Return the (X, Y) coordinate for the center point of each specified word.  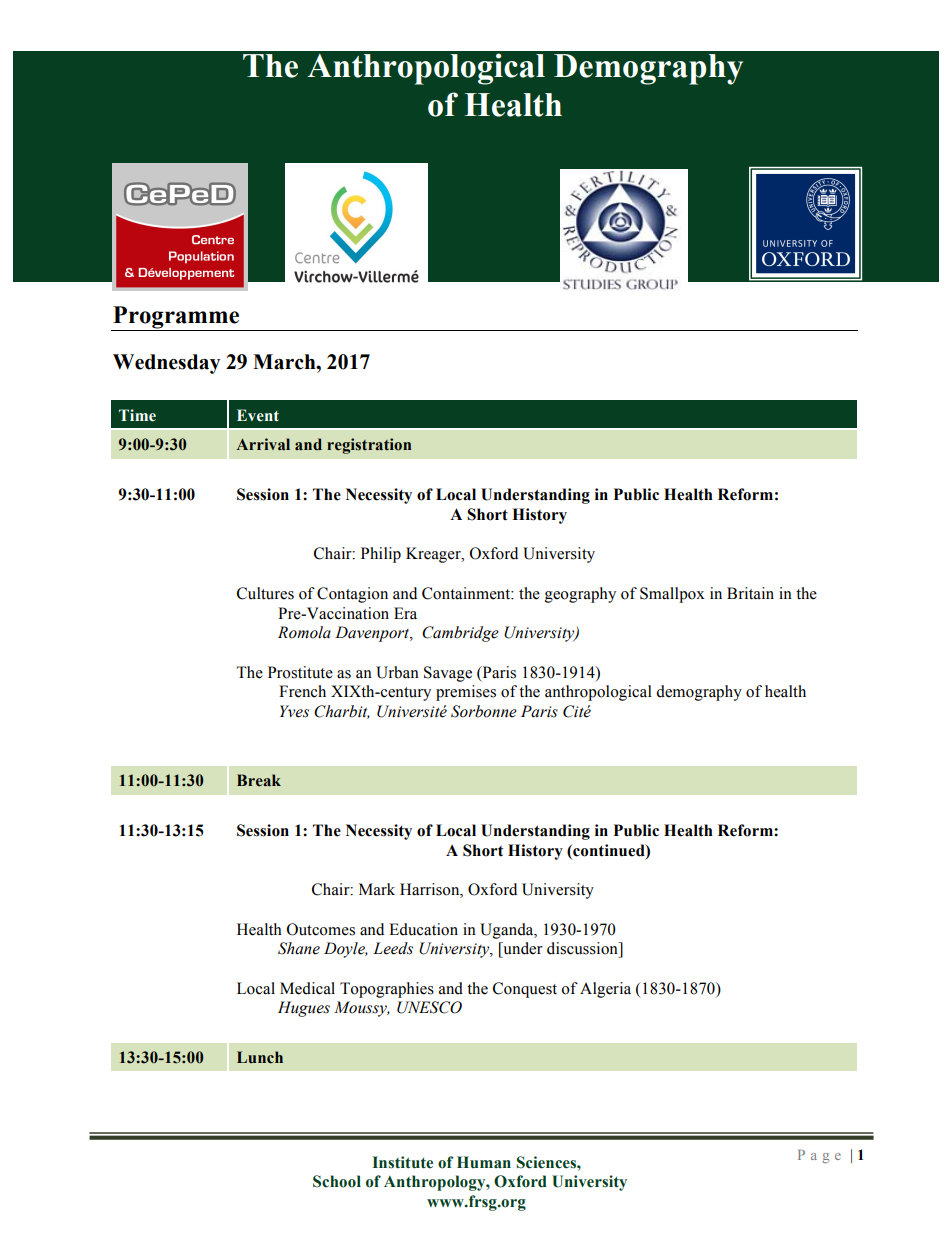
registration (369, 446)
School (337, 1181)
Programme (176, 318)
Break (259, 780)
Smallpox (672, 595)
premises (466, 693)
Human (484, 1162)
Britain (750, 593)
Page (819, 1156)
